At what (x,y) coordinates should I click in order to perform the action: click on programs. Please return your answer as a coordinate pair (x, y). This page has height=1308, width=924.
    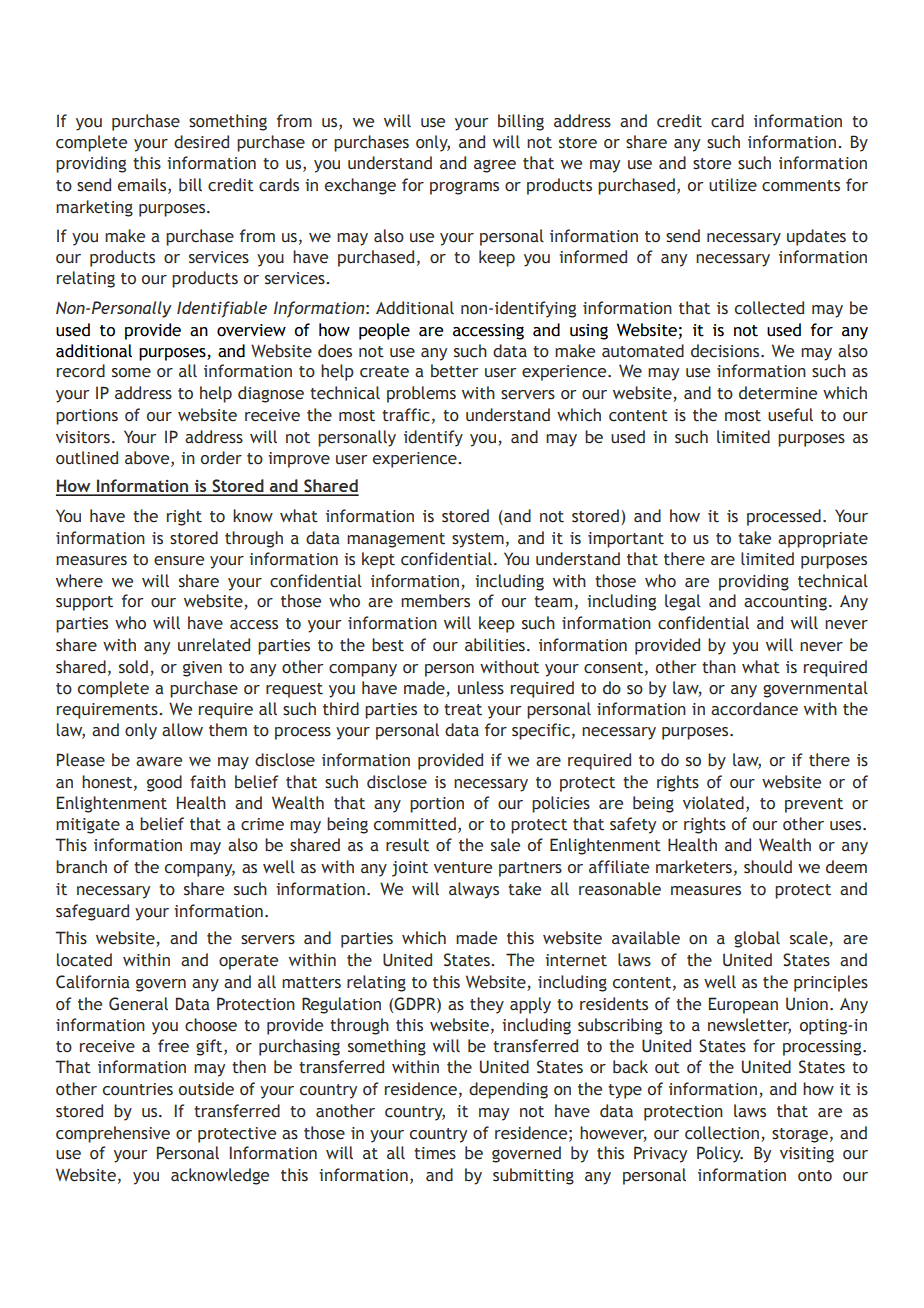
    Looking at the image, I should click on (464, 188).
